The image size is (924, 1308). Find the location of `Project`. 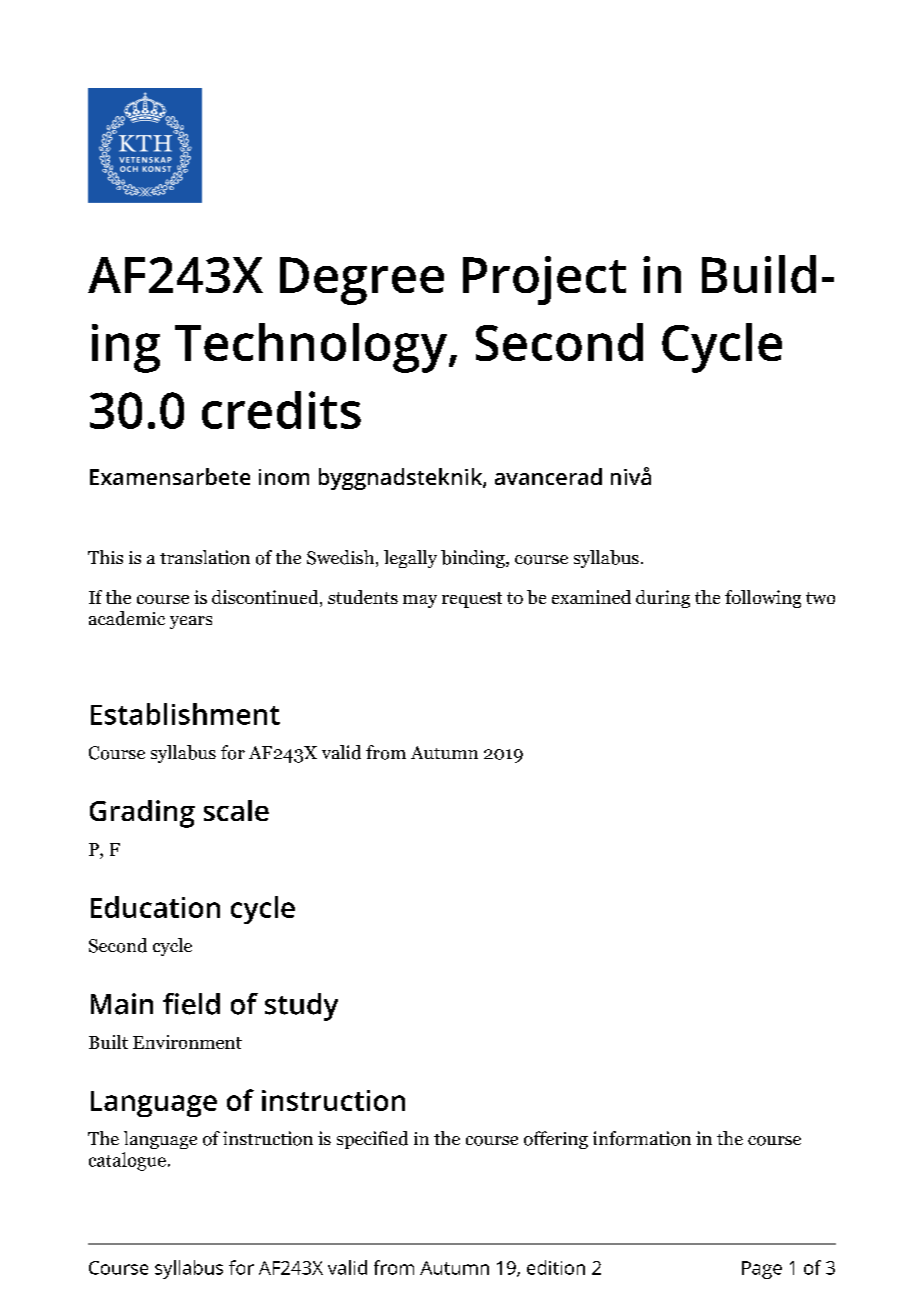

Project is located at coordinates (544, 280).
